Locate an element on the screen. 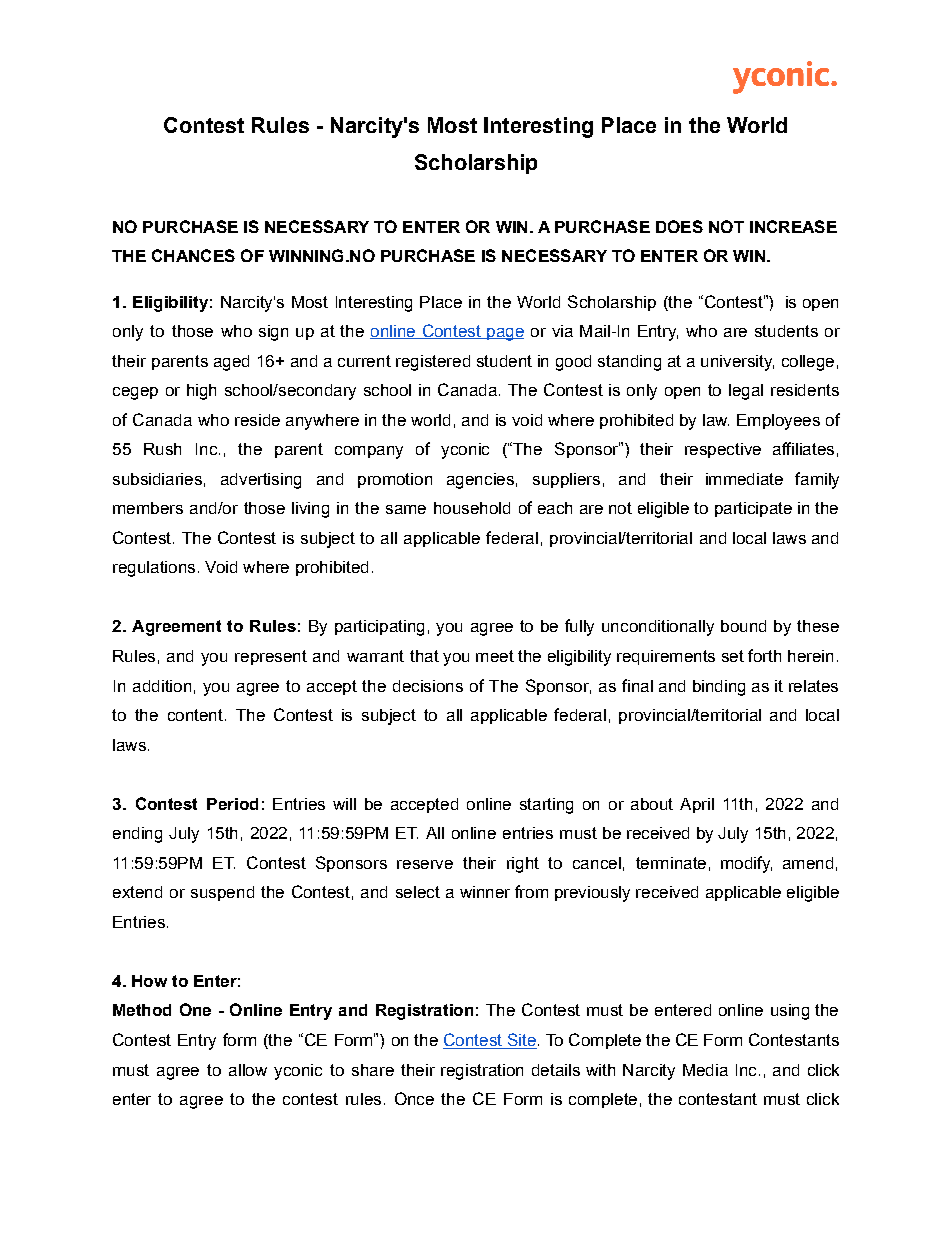 This screenshot has width=952, height=1233. April is located at coordinates (697, 805).
